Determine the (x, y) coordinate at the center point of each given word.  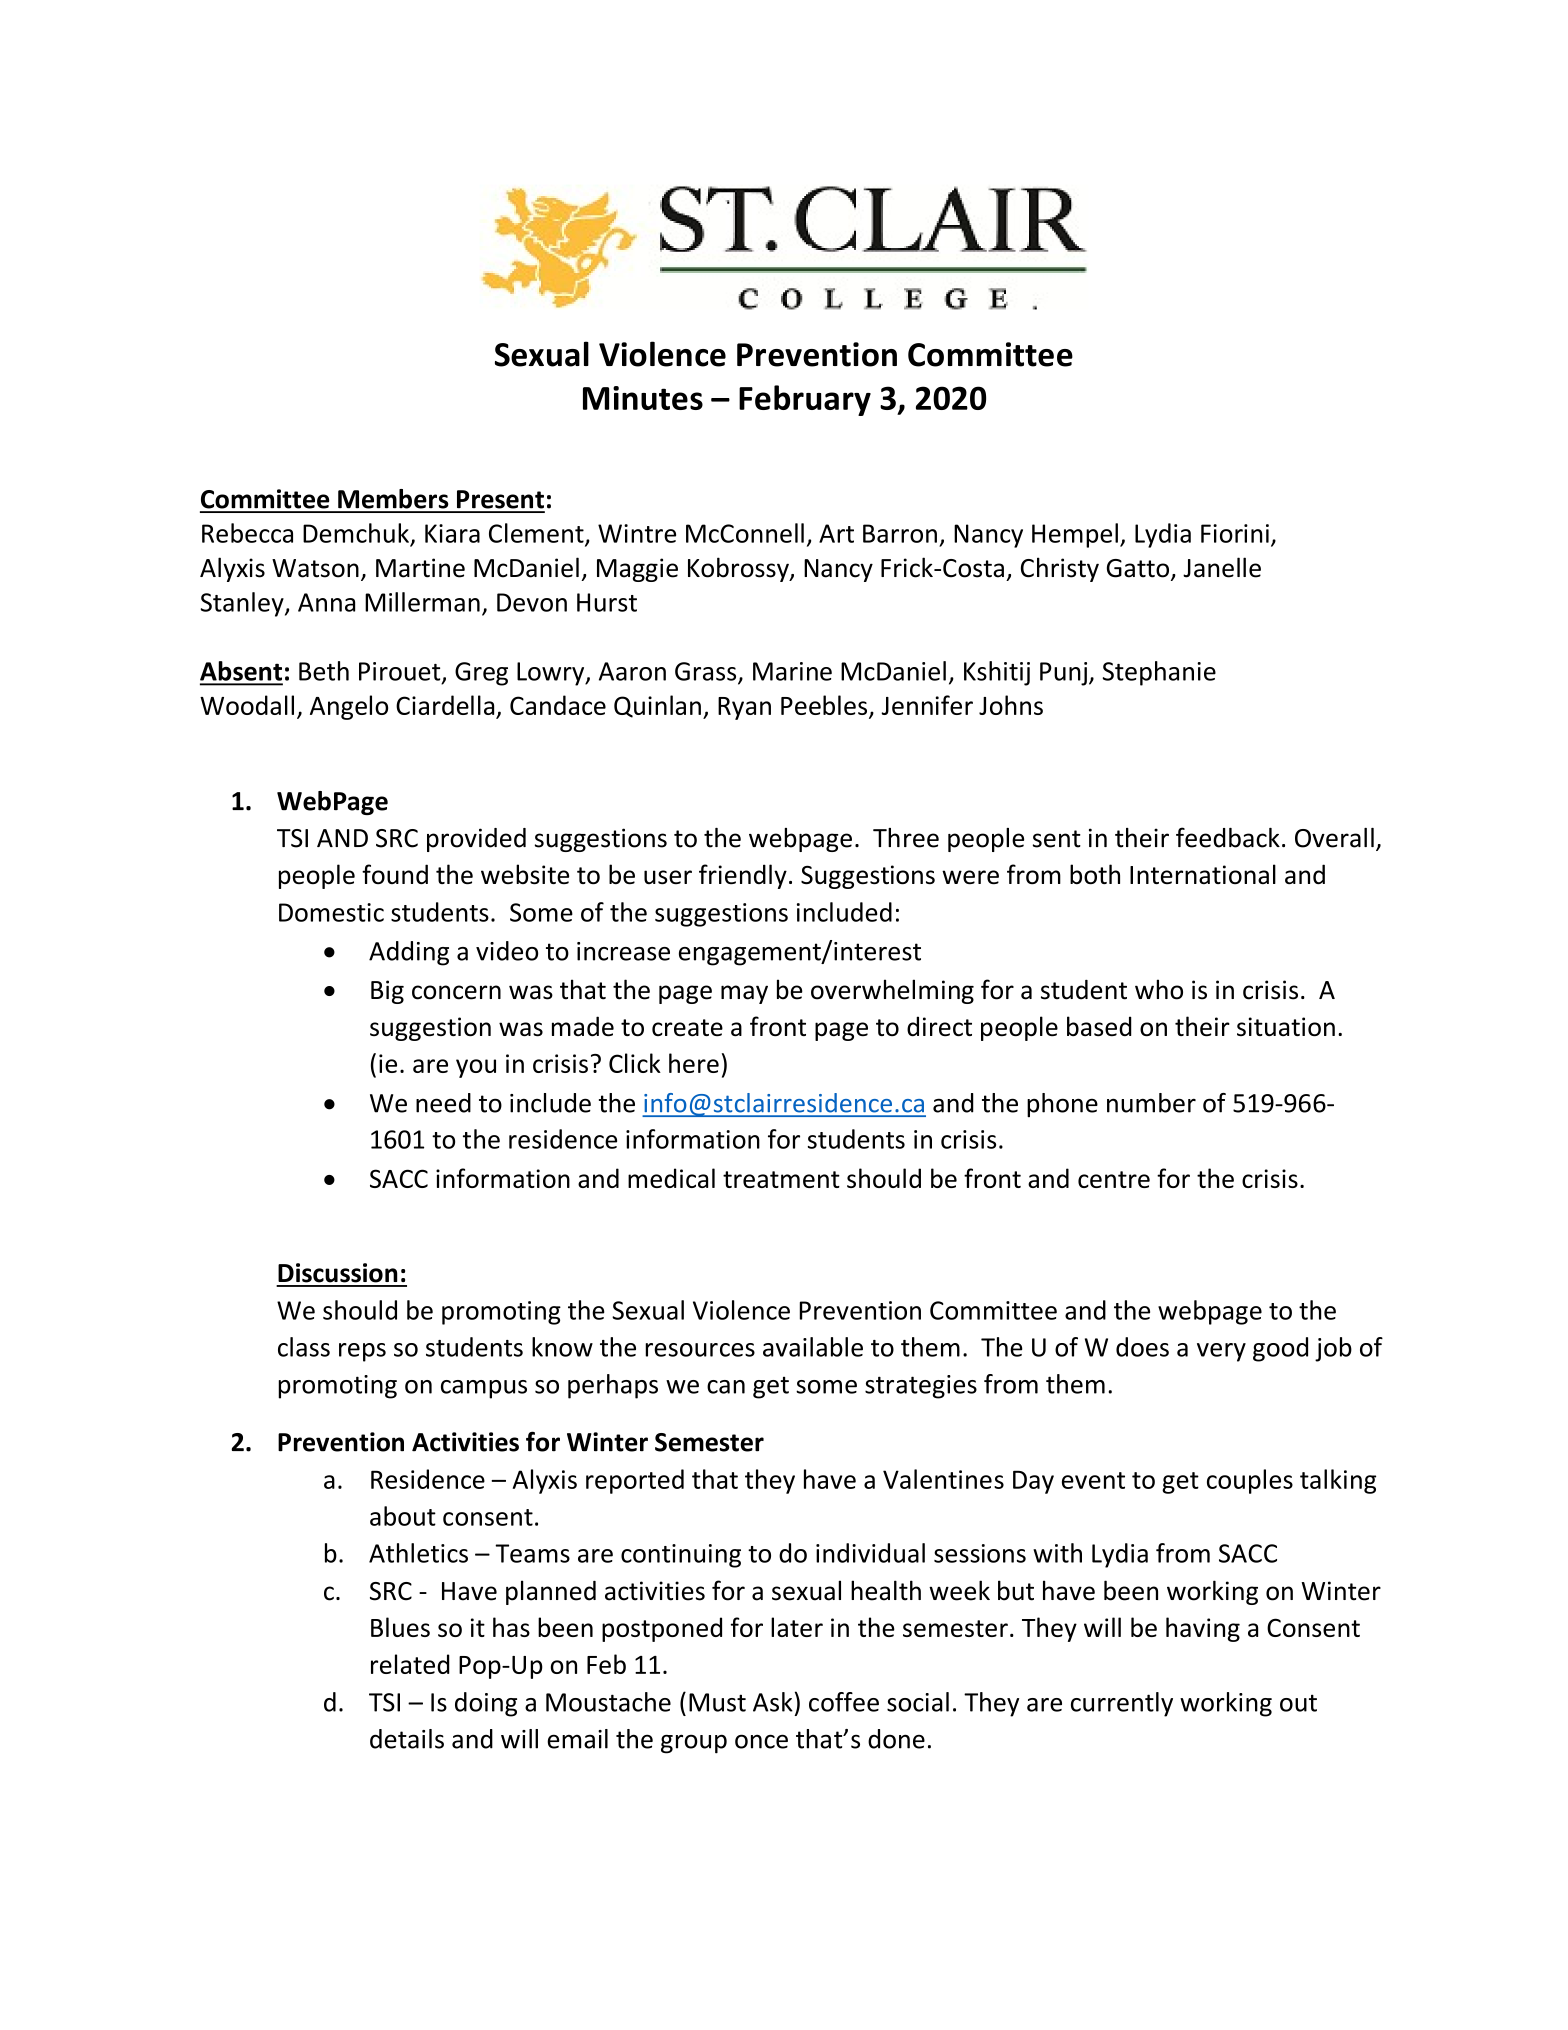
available (813, 1347)
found (395, 874)
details (407, 1739)
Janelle (1222, 567)
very (1221, 1352)
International (1203, 874)
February (805, 400)
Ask (773, 1702)
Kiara (452, 533)
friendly (743, 876)
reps (362, 1352)
